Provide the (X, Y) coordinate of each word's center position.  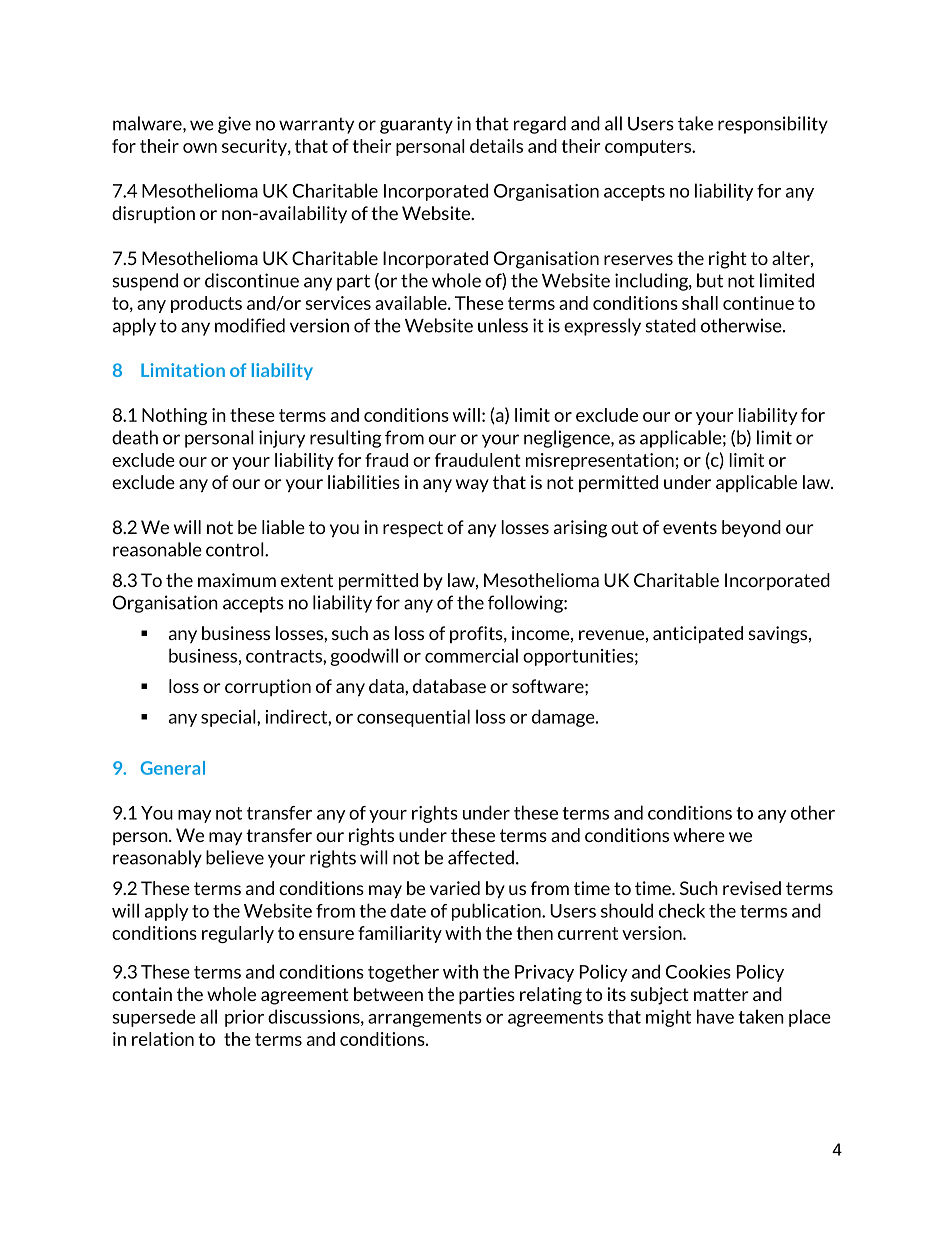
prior (244, 1018)
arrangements (425, 1019)
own (200, 148)
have (715, 1016)
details (496, 146)
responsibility (773, 125)
